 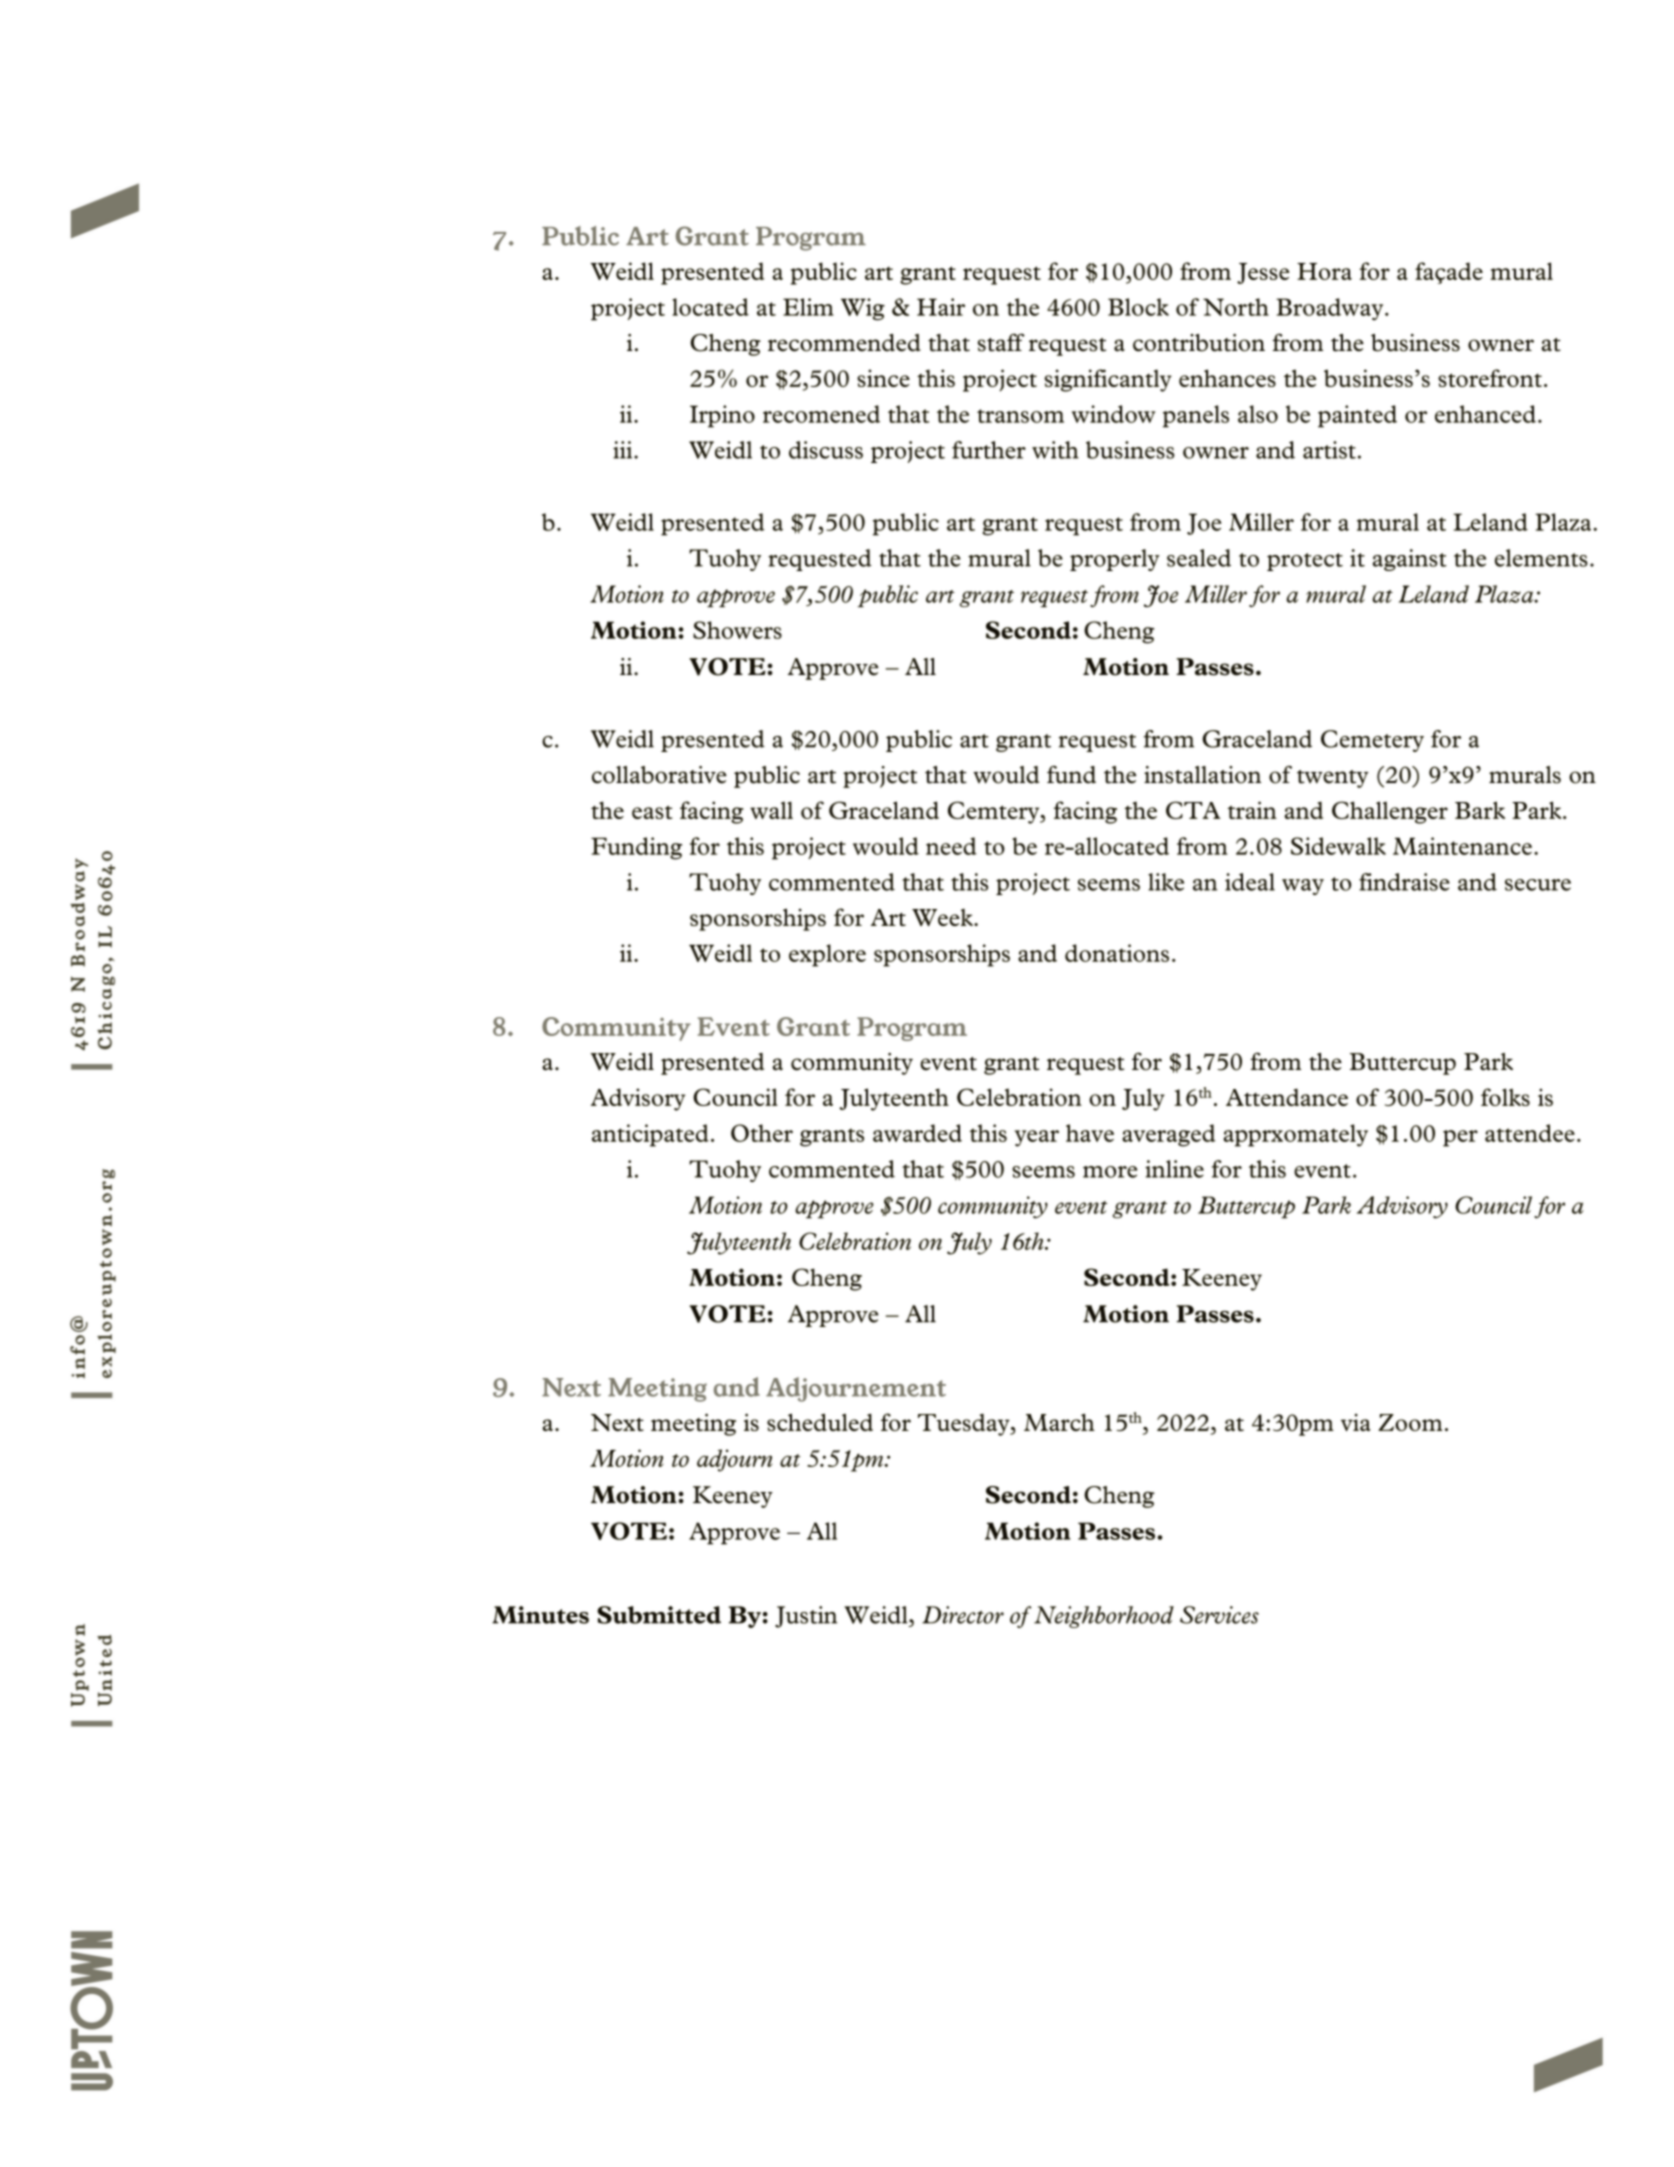 What do you see at coordinates (1001, 342) in the image?
I see `staff` at bounding box center [1001, 342].
